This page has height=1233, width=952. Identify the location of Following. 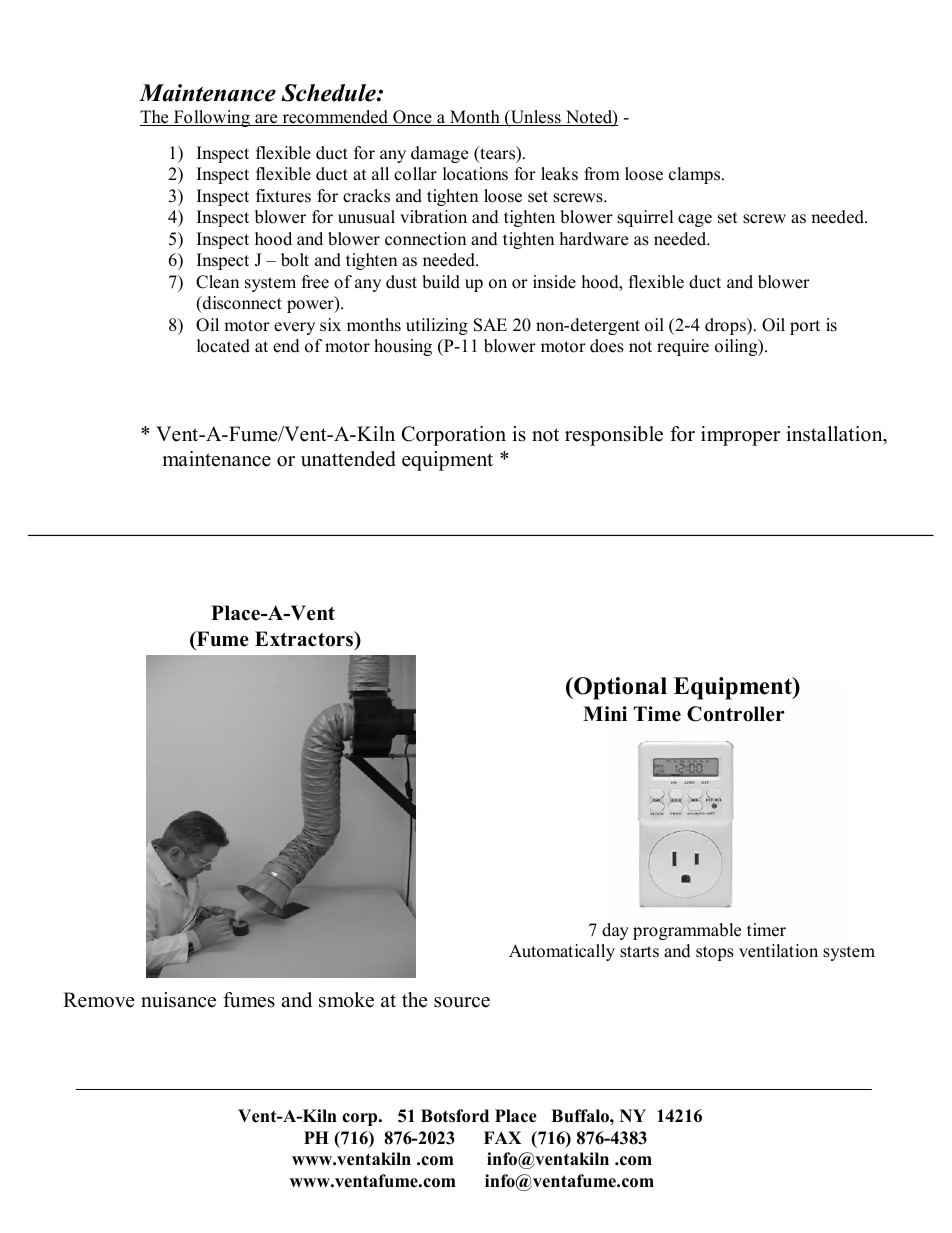
(211, 118).
